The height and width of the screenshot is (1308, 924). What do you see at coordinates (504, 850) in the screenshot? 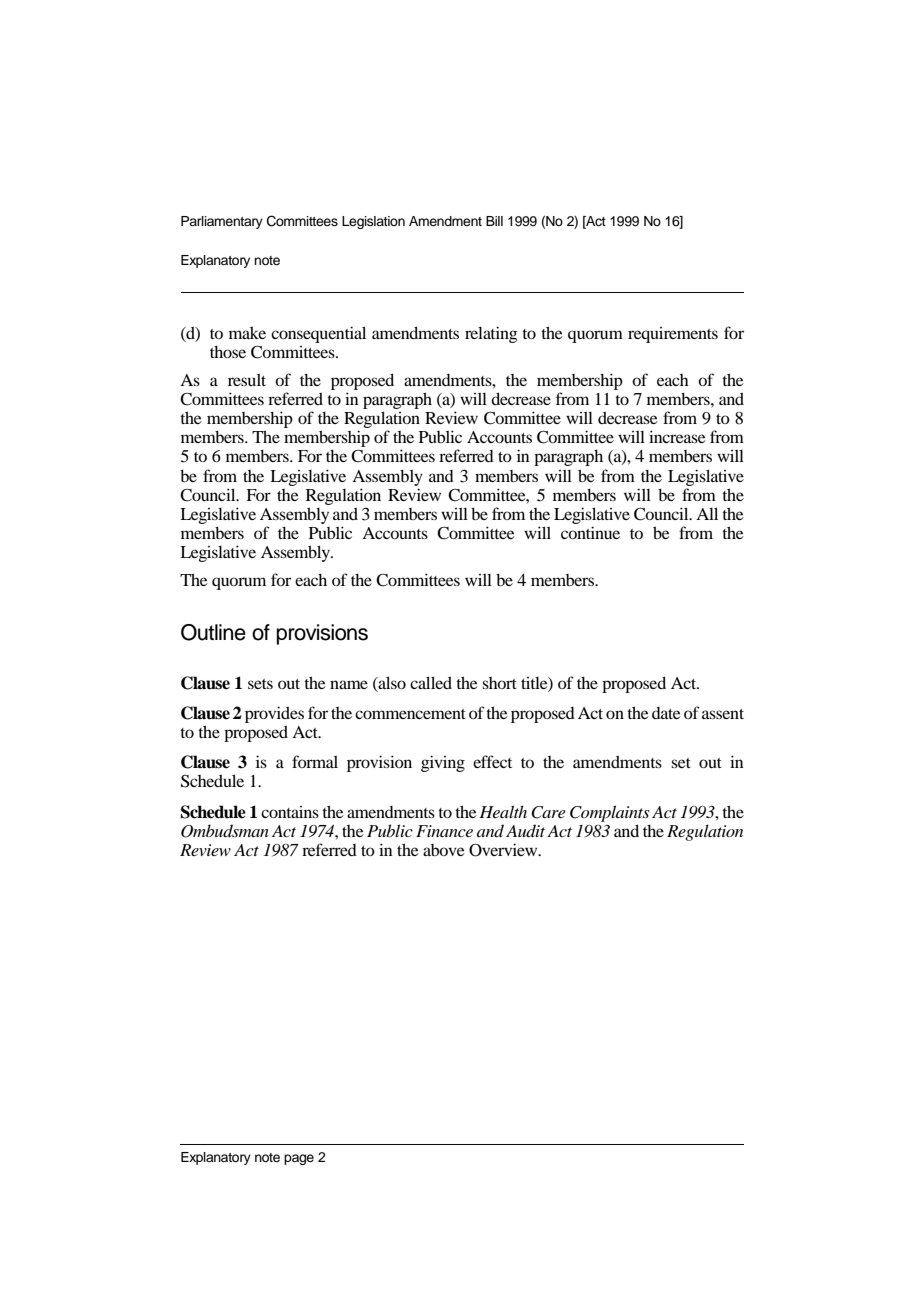
I see `Overview` at bounding box center [504, 850].
